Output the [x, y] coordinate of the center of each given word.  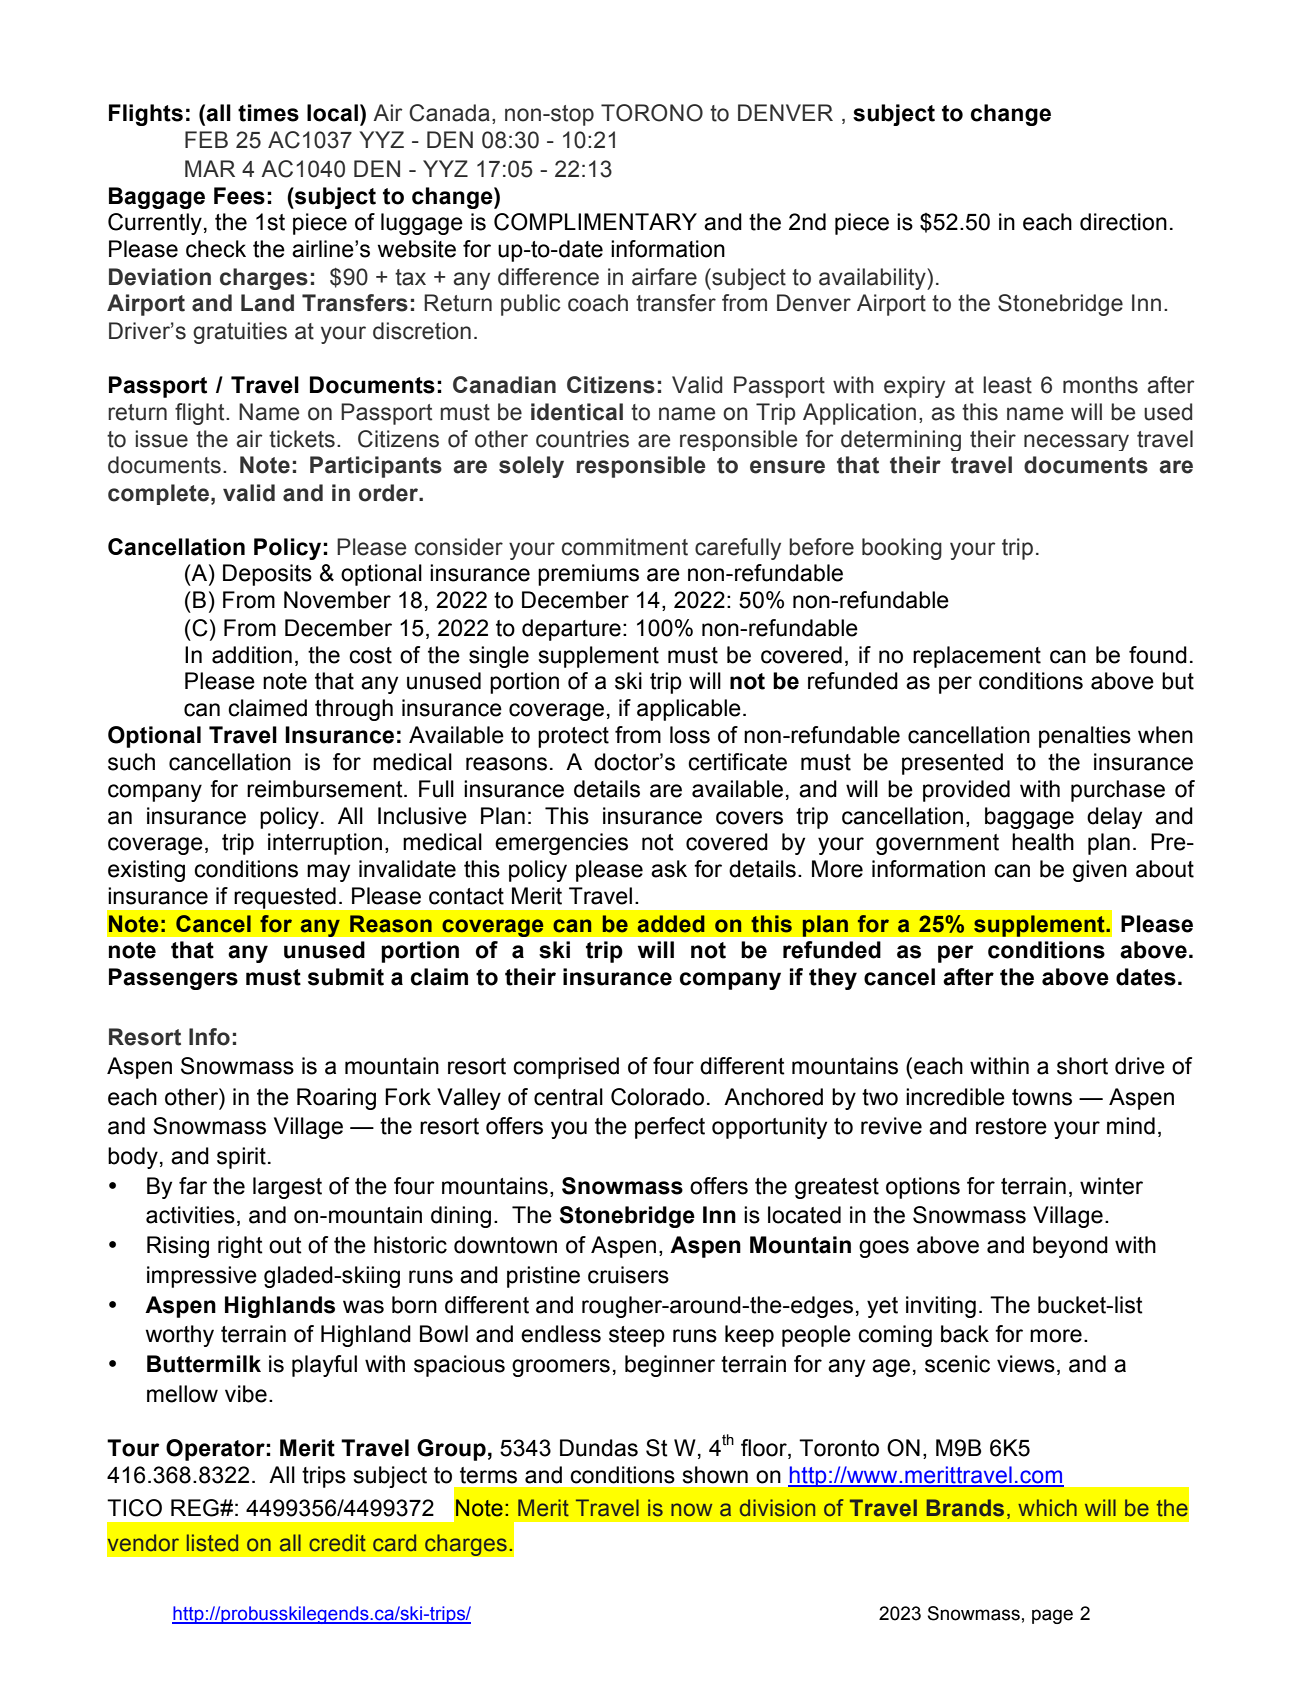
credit [337, 1543]
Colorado [657, 1097]
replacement [977, 657]
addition [252, 655]
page [1052, 1616]
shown [715, 1475]
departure [571, 630]
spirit [241, 1158]
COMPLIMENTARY [595, 222]
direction [1123, 222]
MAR [210, 168]
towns [1042, 1097]
